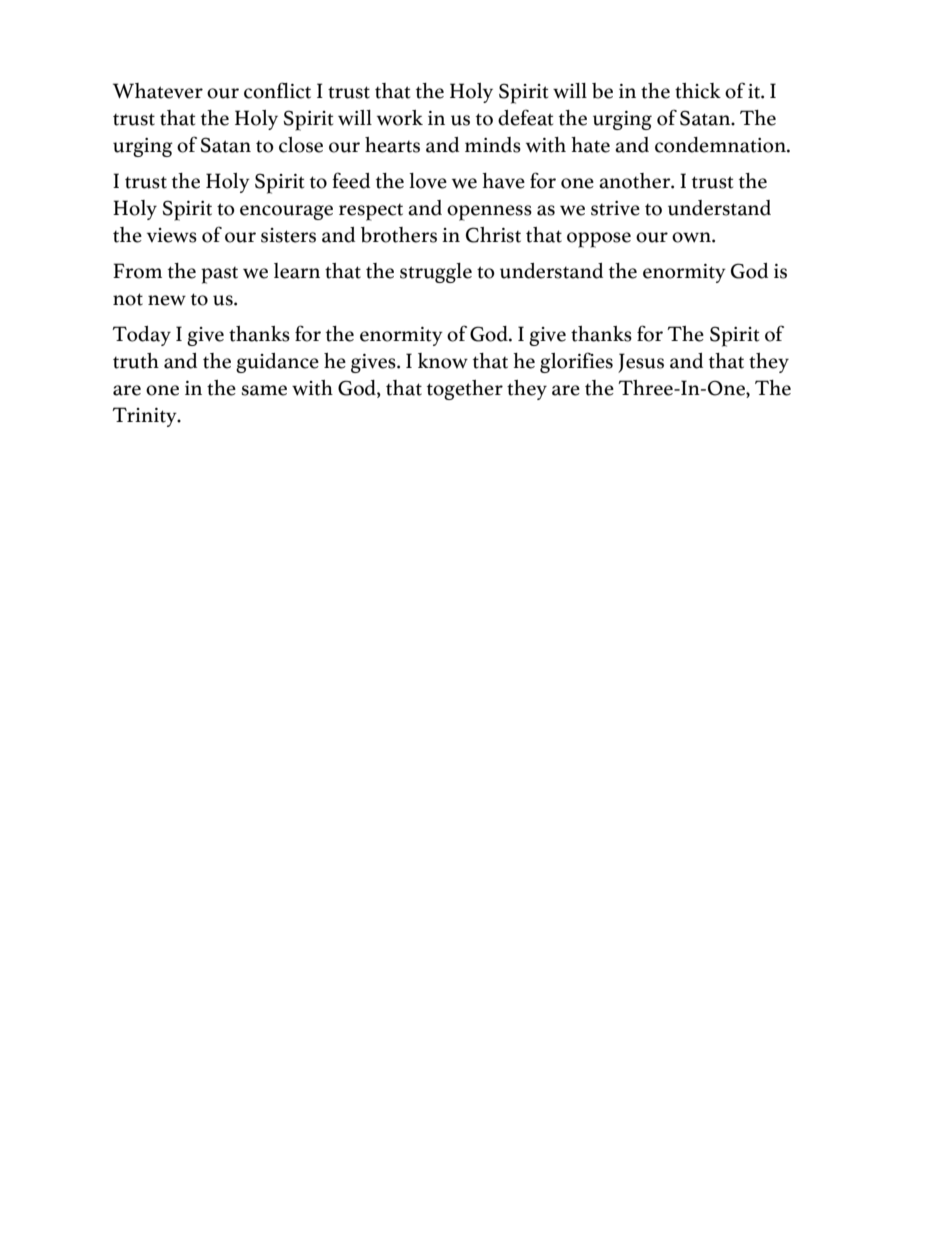  What do you see at coordinates (692, 237) in the screenshot?
I see `own` at bounding box center [692, 237].
